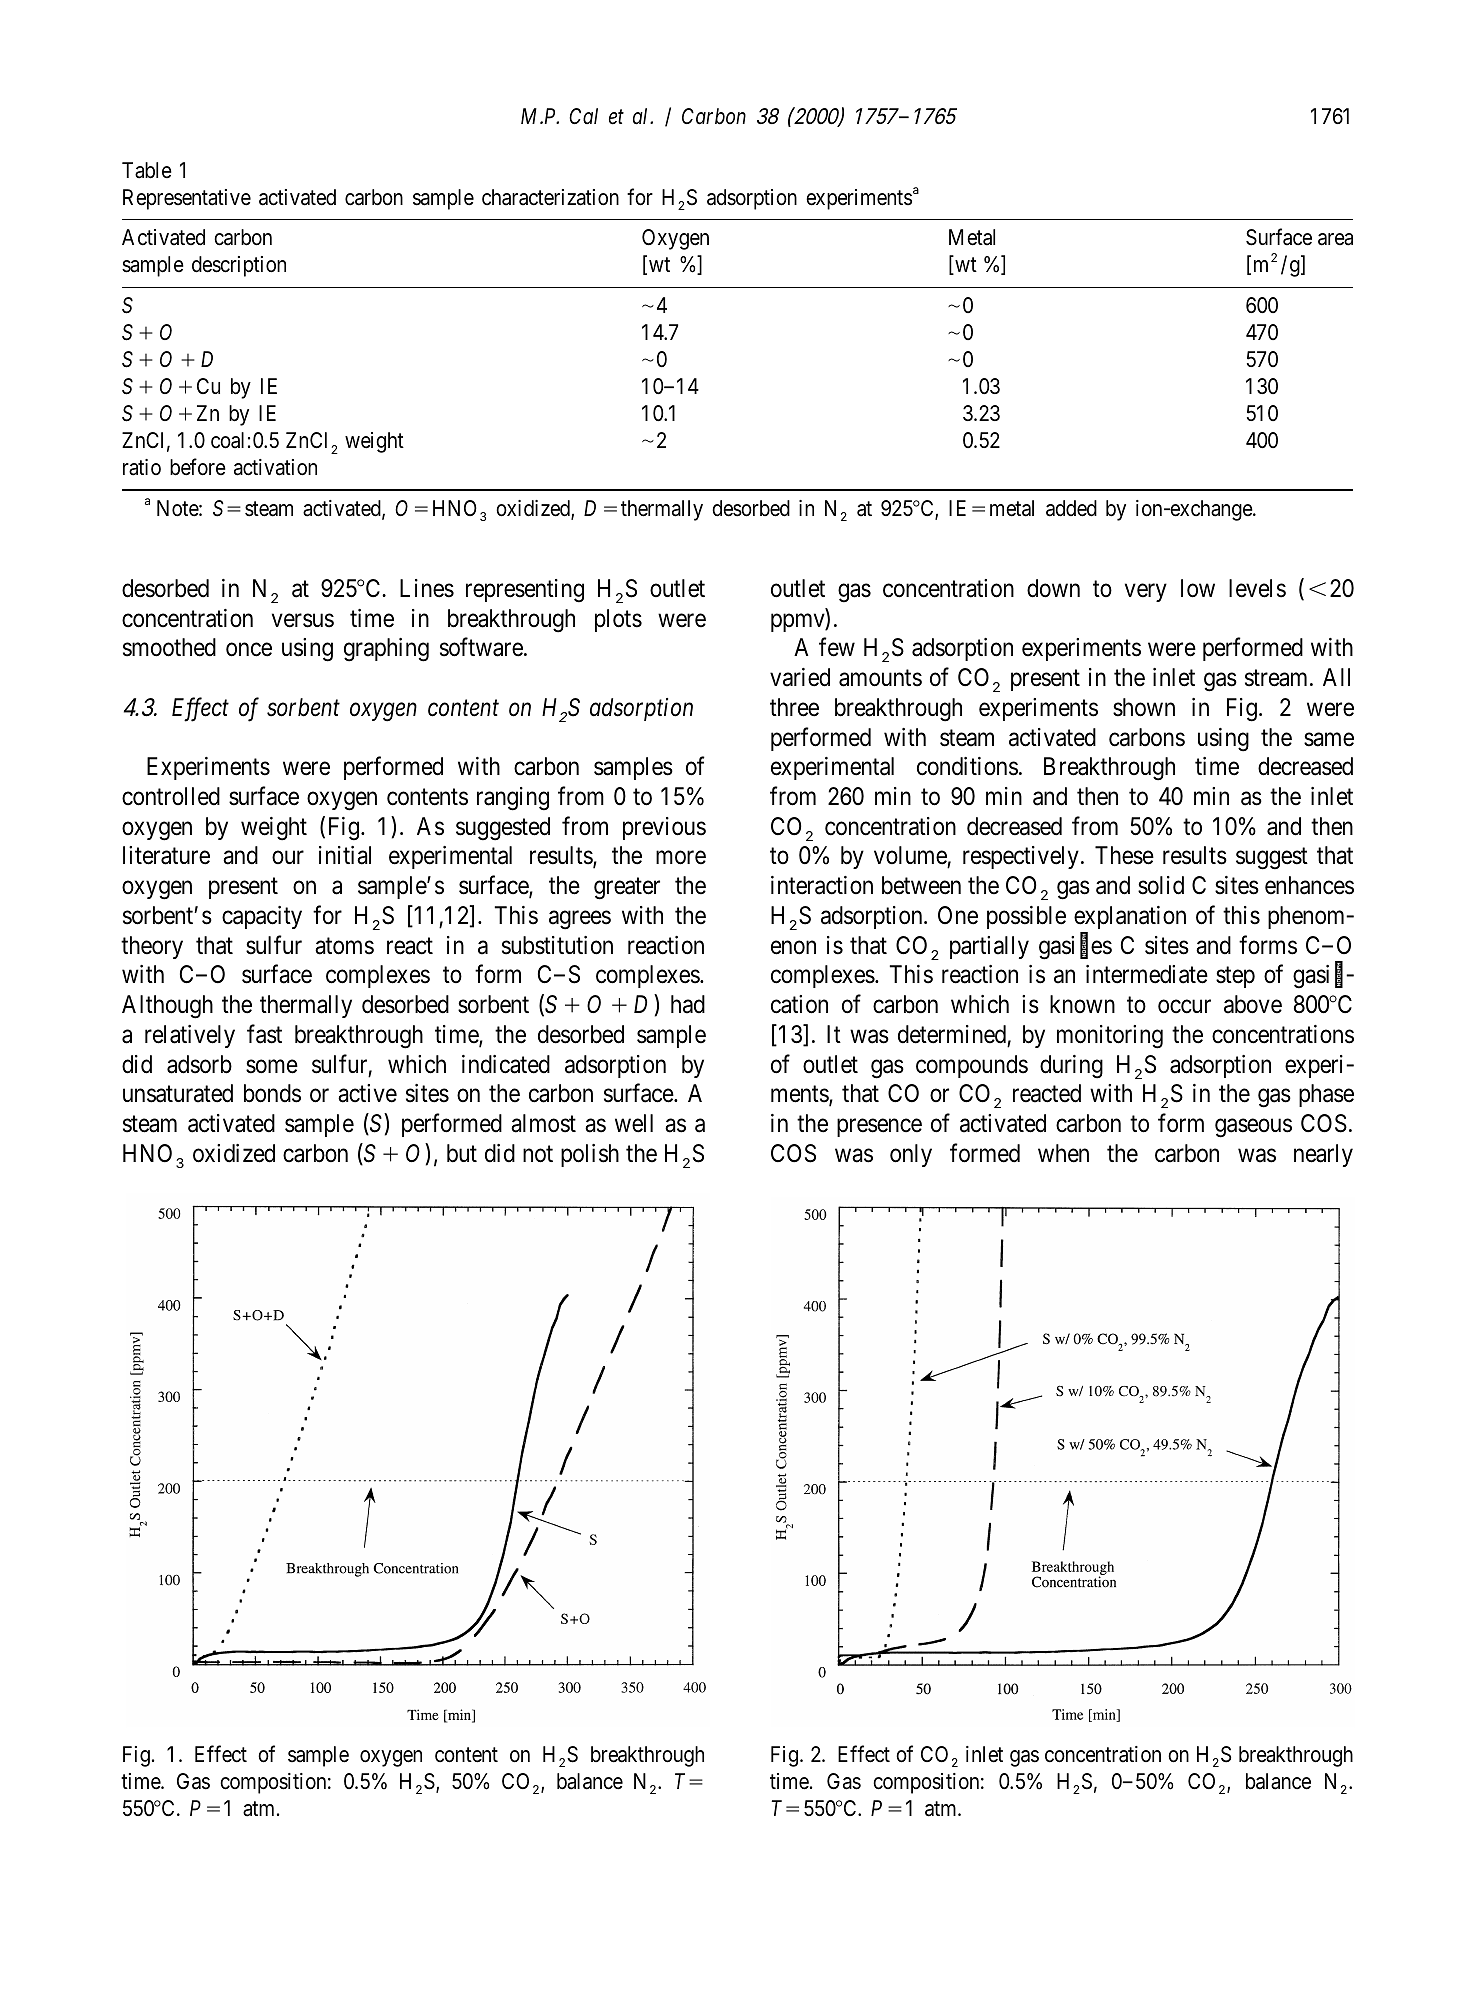 The image size is (1475, 2011). Describe the element at coordinates (1161, 885) in the image. I see `solid` at that location.
